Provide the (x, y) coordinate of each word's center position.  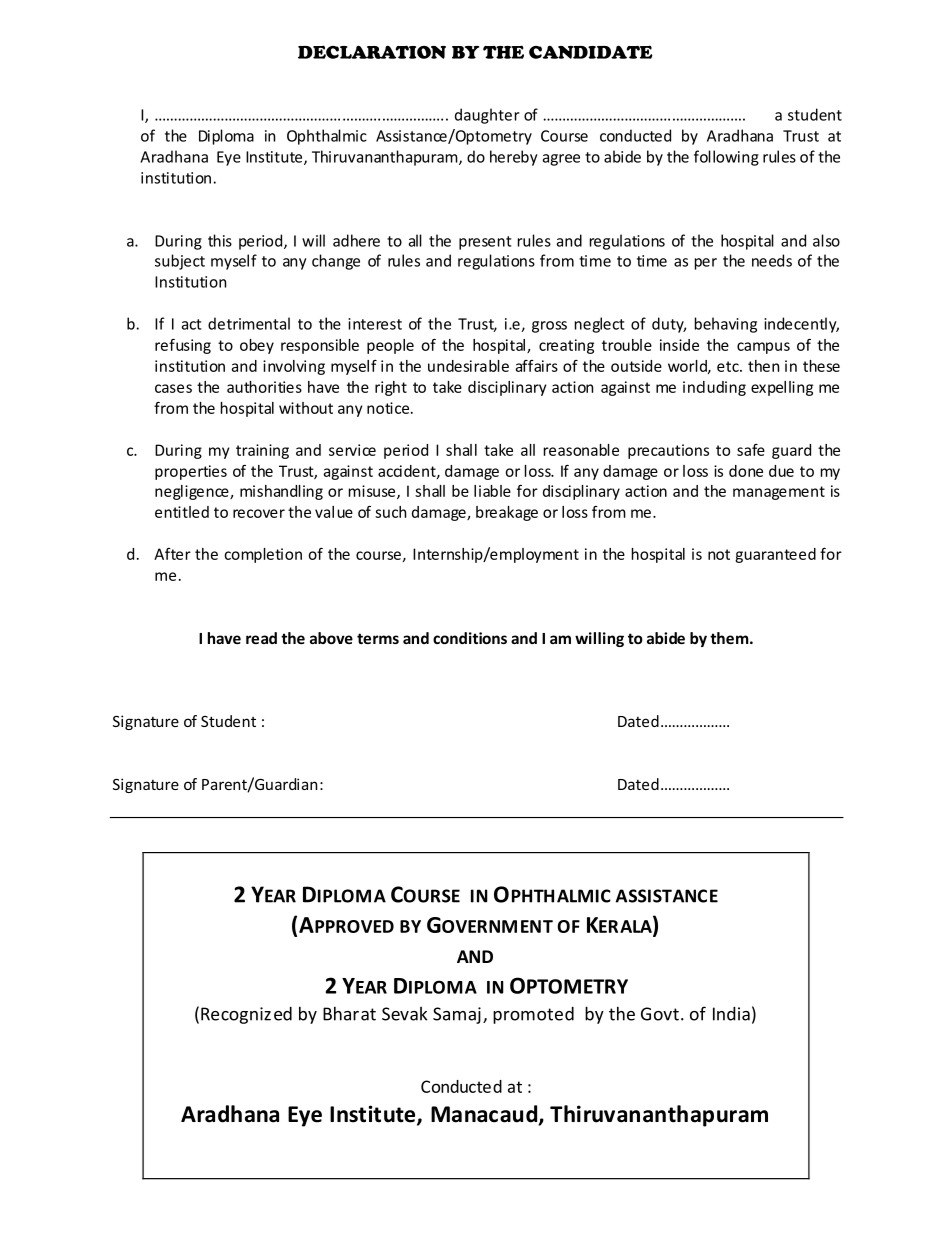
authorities (264, 387)
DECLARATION (372, 52)
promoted (533, 1015)
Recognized (246, 1015)
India (731, 1014)
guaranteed (775, 555)
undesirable (468, 366)
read (261, 638)
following (726, 158)
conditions (470, 638)
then (763, 366)
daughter (487, 116)
